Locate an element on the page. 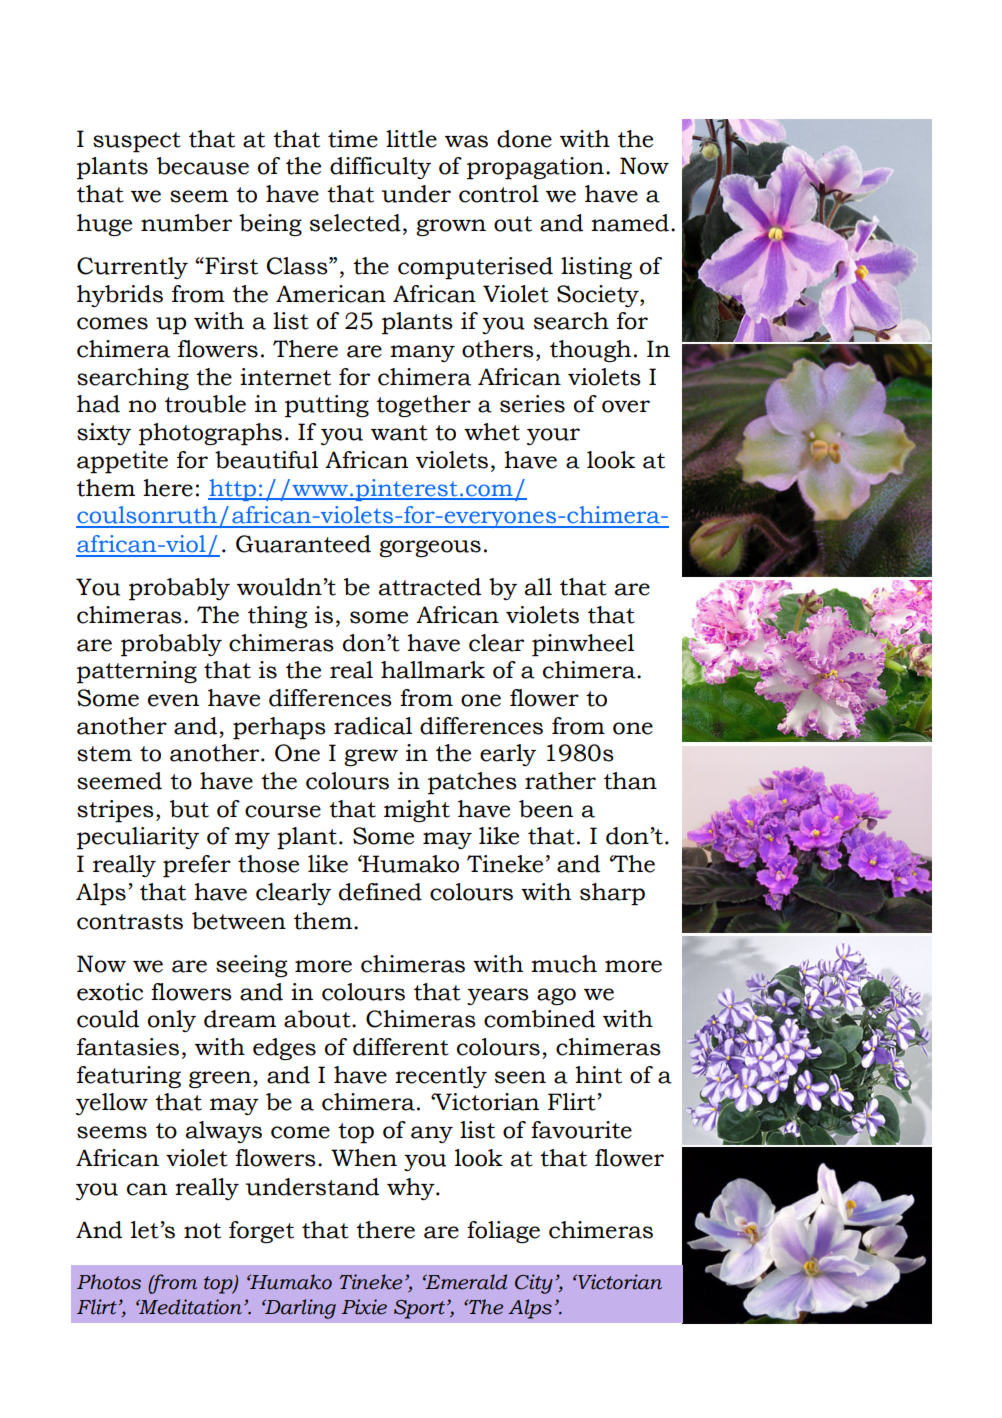 The width and height of the page is (1002, 1418). contrasts is located at coordinates (130, 922).
